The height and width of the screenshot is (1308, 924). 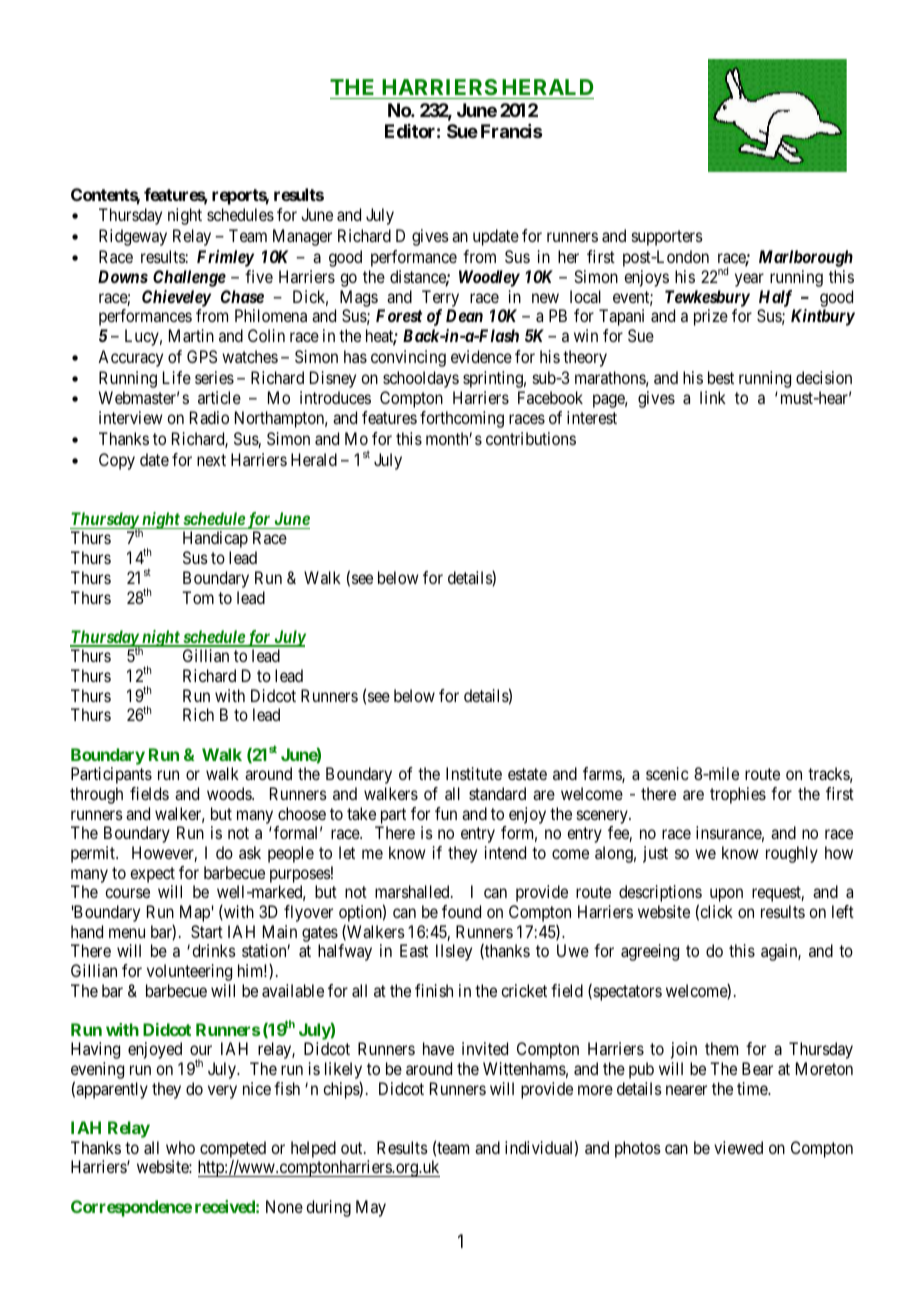 I want to click on upon, so click(x=726, y=895).
